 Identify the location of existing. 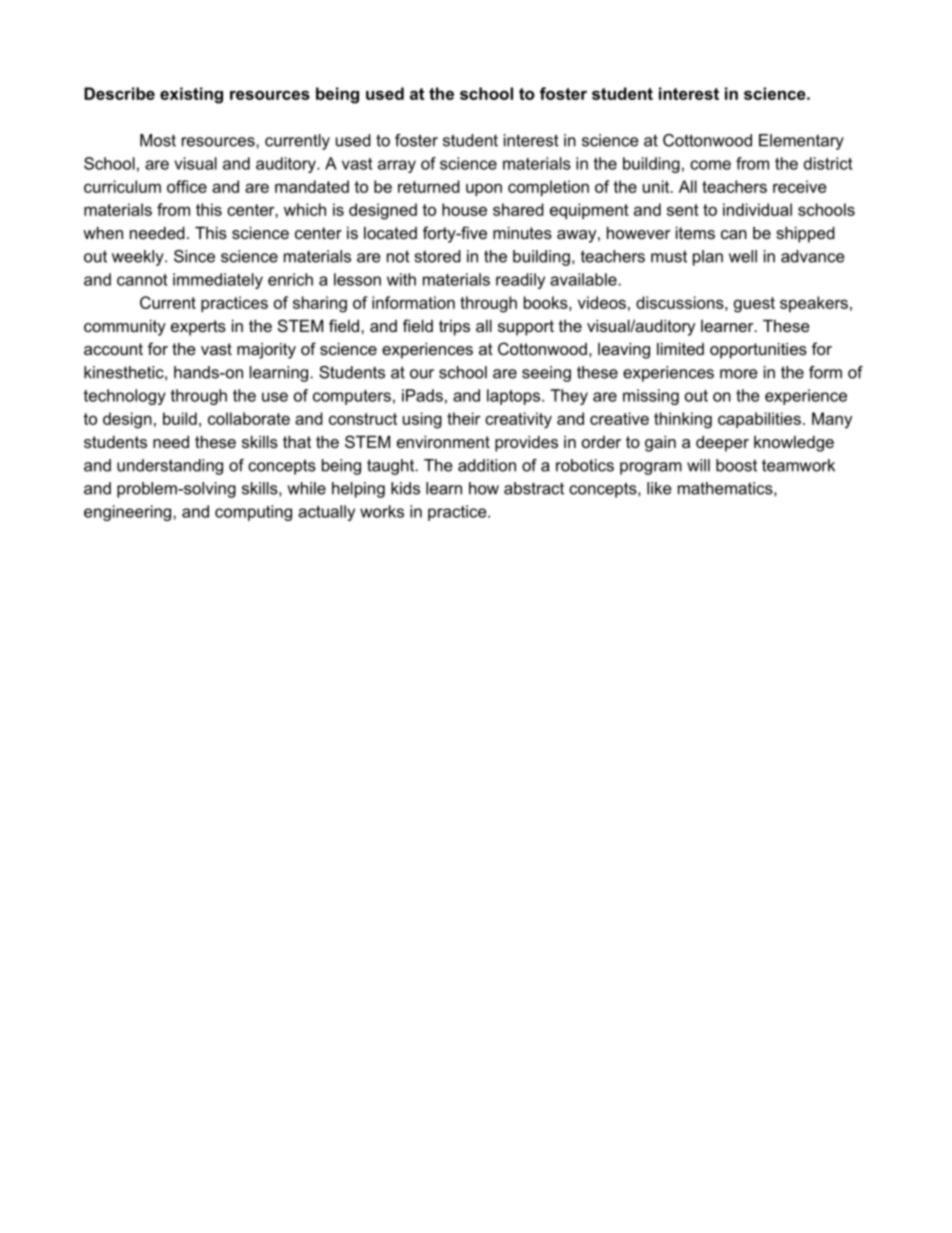
(191, 95).
